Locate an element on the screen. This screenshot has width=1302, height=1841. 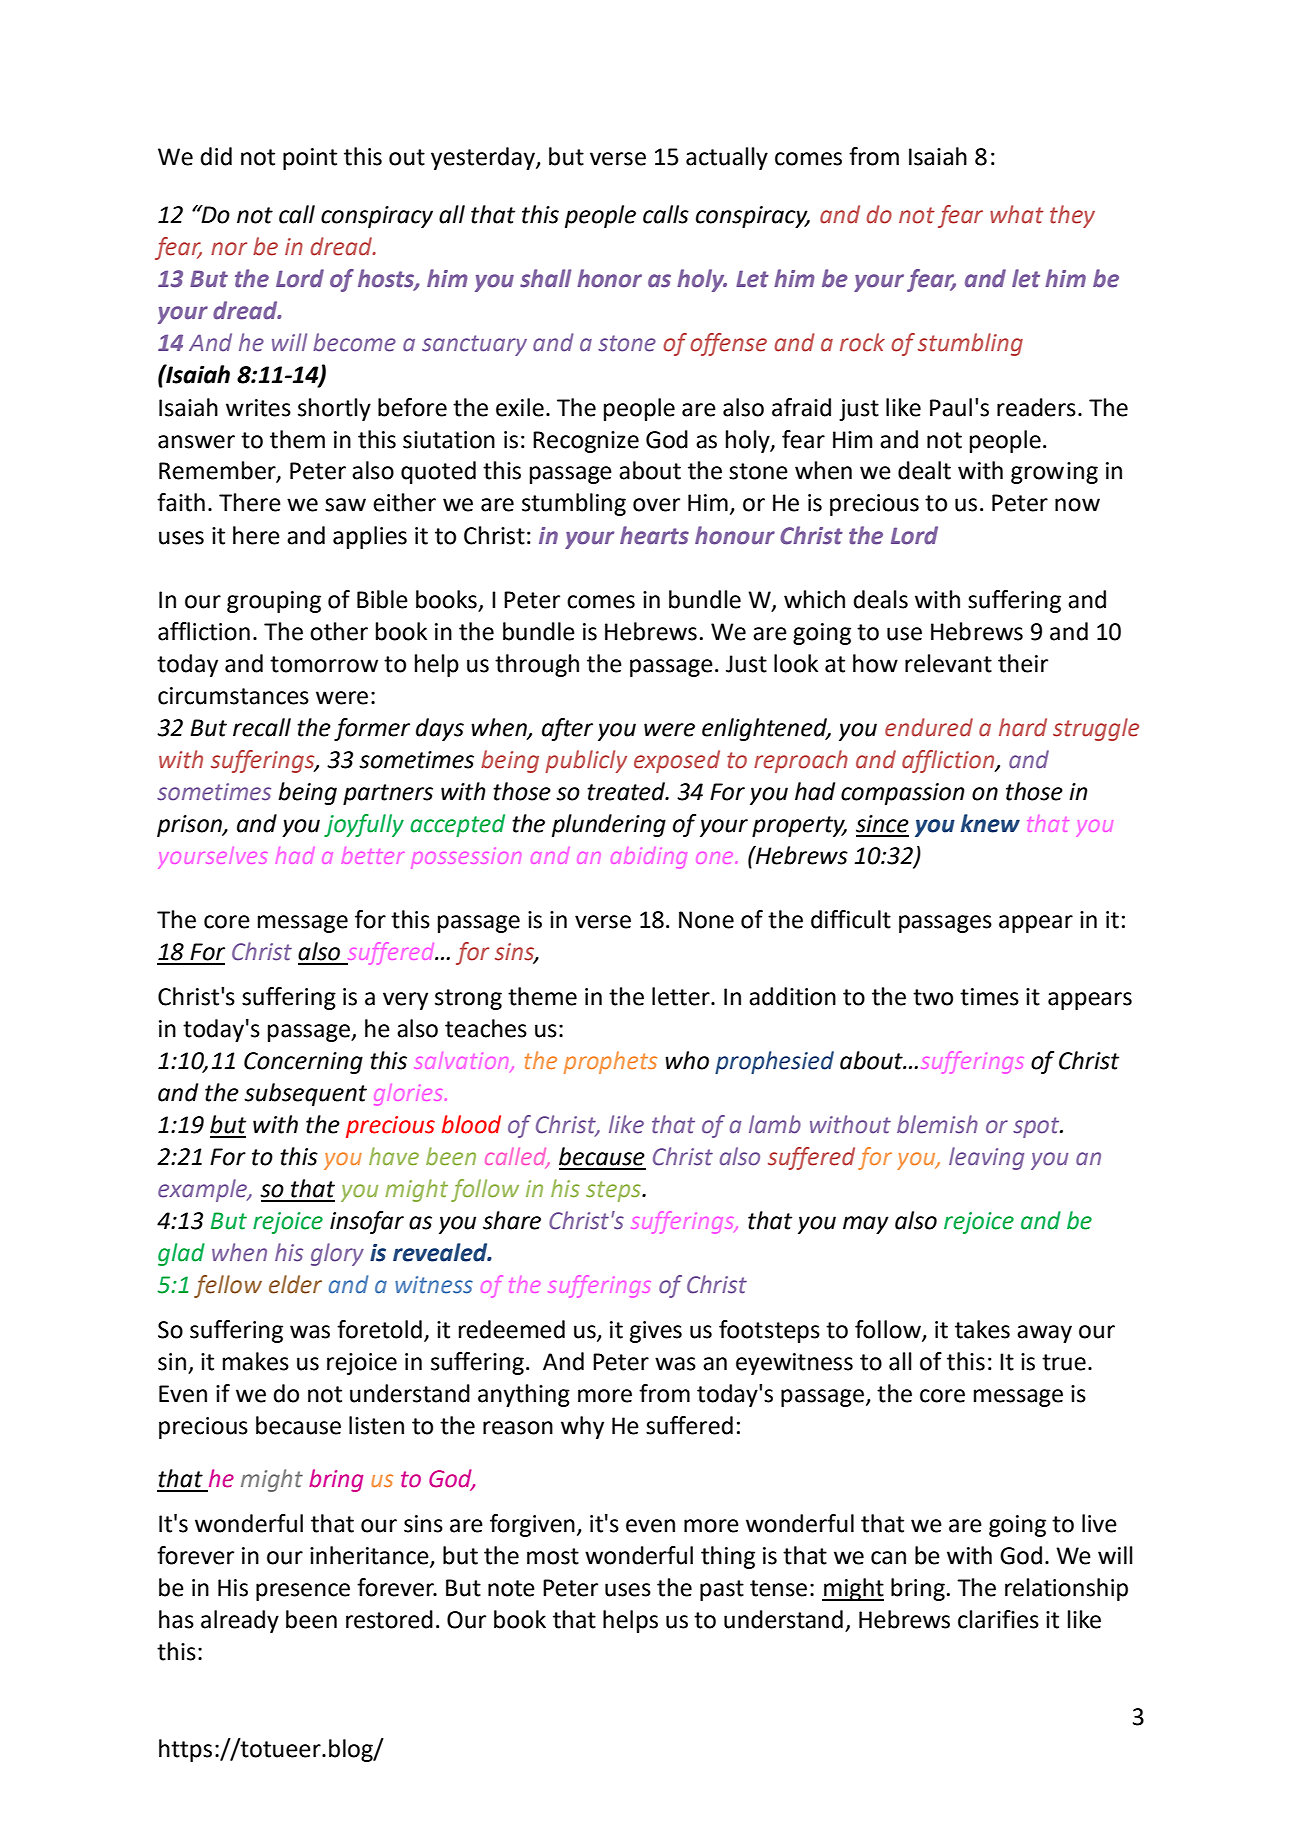
clarifies is located at coordinates (998, 1619).
